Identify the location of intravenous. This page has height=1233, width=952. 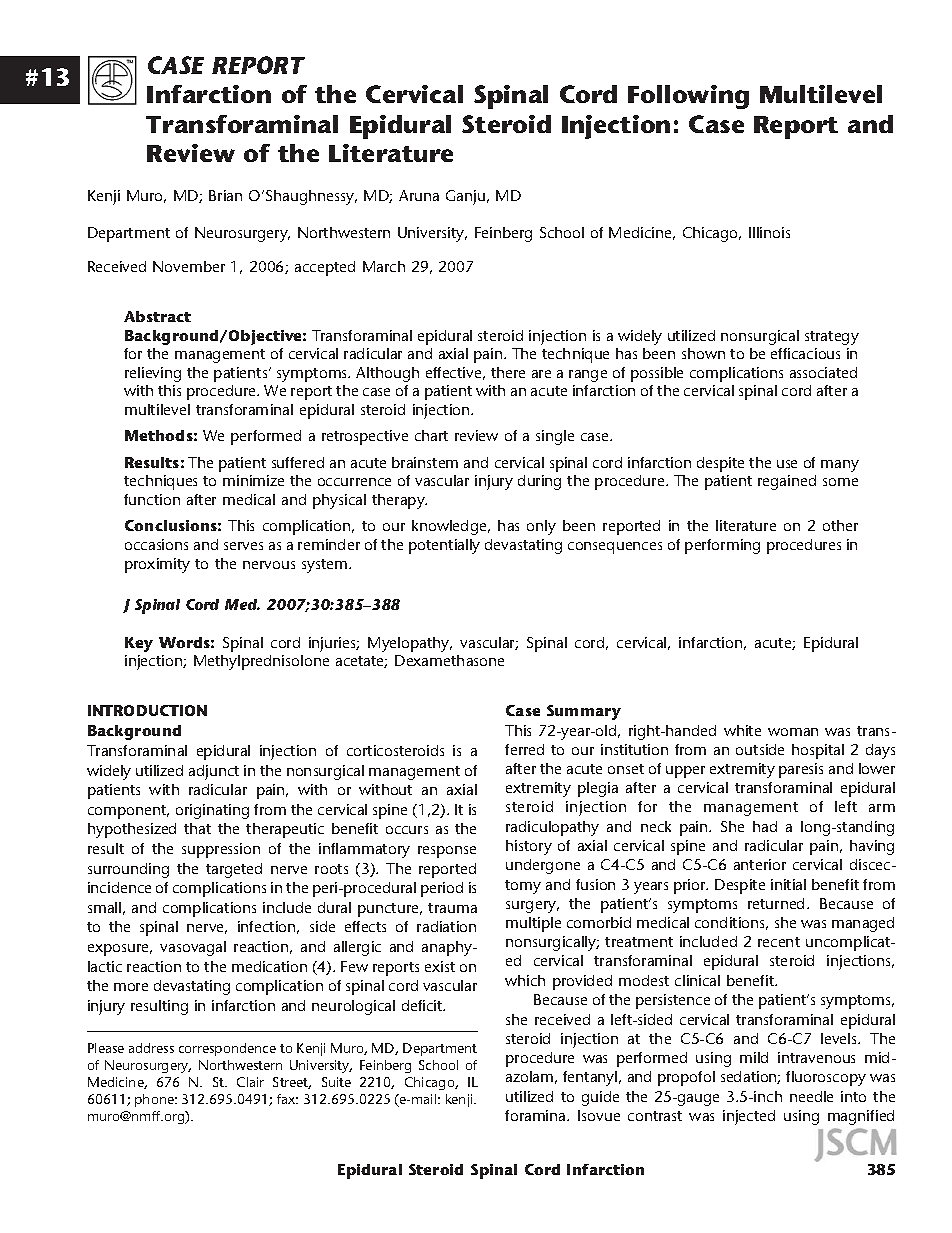
(816, 1057).
